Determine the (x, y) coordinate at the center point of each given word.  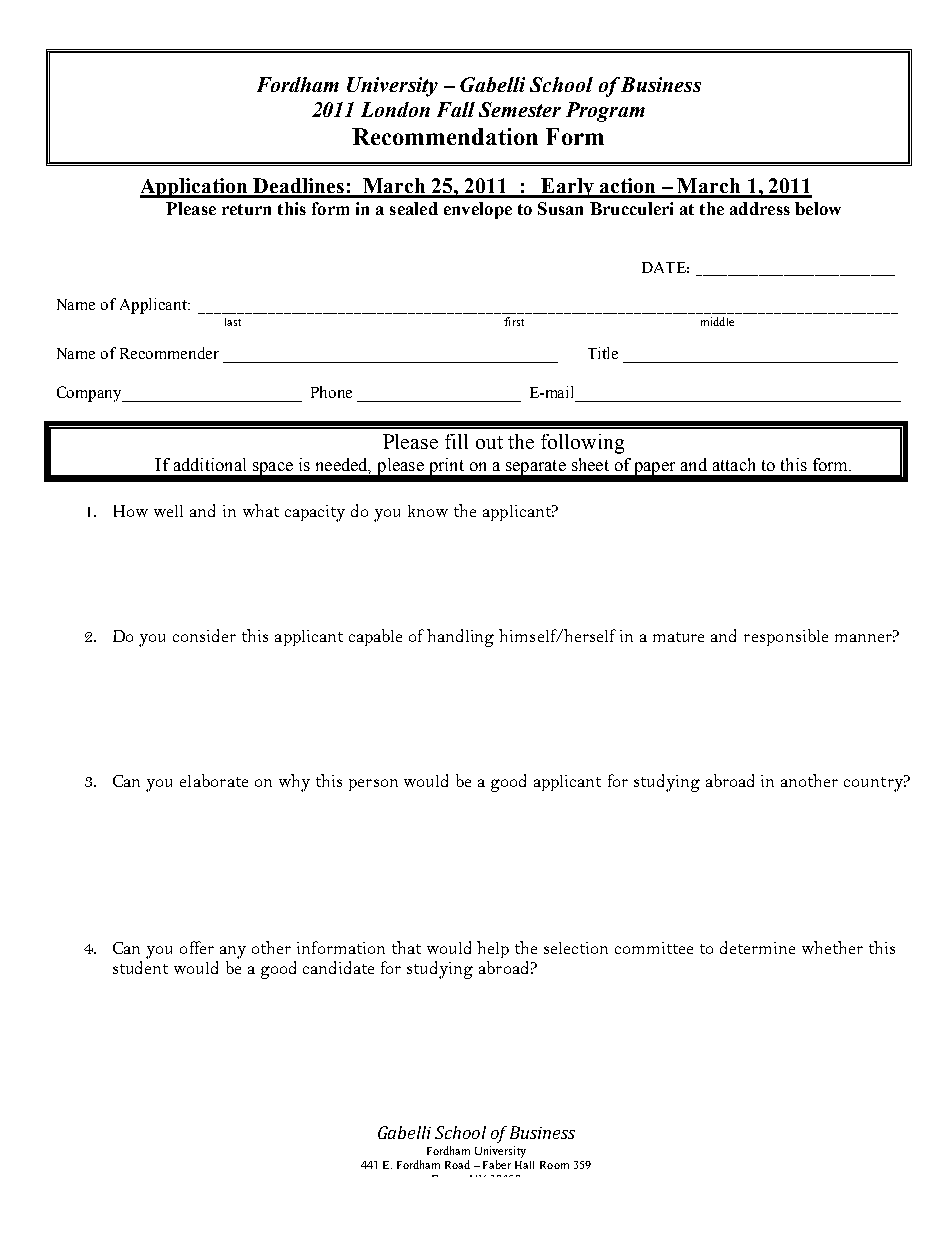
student (140, 967)
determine (757, 947)
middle (717, 321)
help (493, 949)
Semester (520, 109)
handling (460, 638)
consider (204, 635)
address (760, 208)
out (489, 442)
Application (195, 188)
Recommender (169, 353)
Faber (497, 1164)
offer (197, 947)
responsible (786, 637)
